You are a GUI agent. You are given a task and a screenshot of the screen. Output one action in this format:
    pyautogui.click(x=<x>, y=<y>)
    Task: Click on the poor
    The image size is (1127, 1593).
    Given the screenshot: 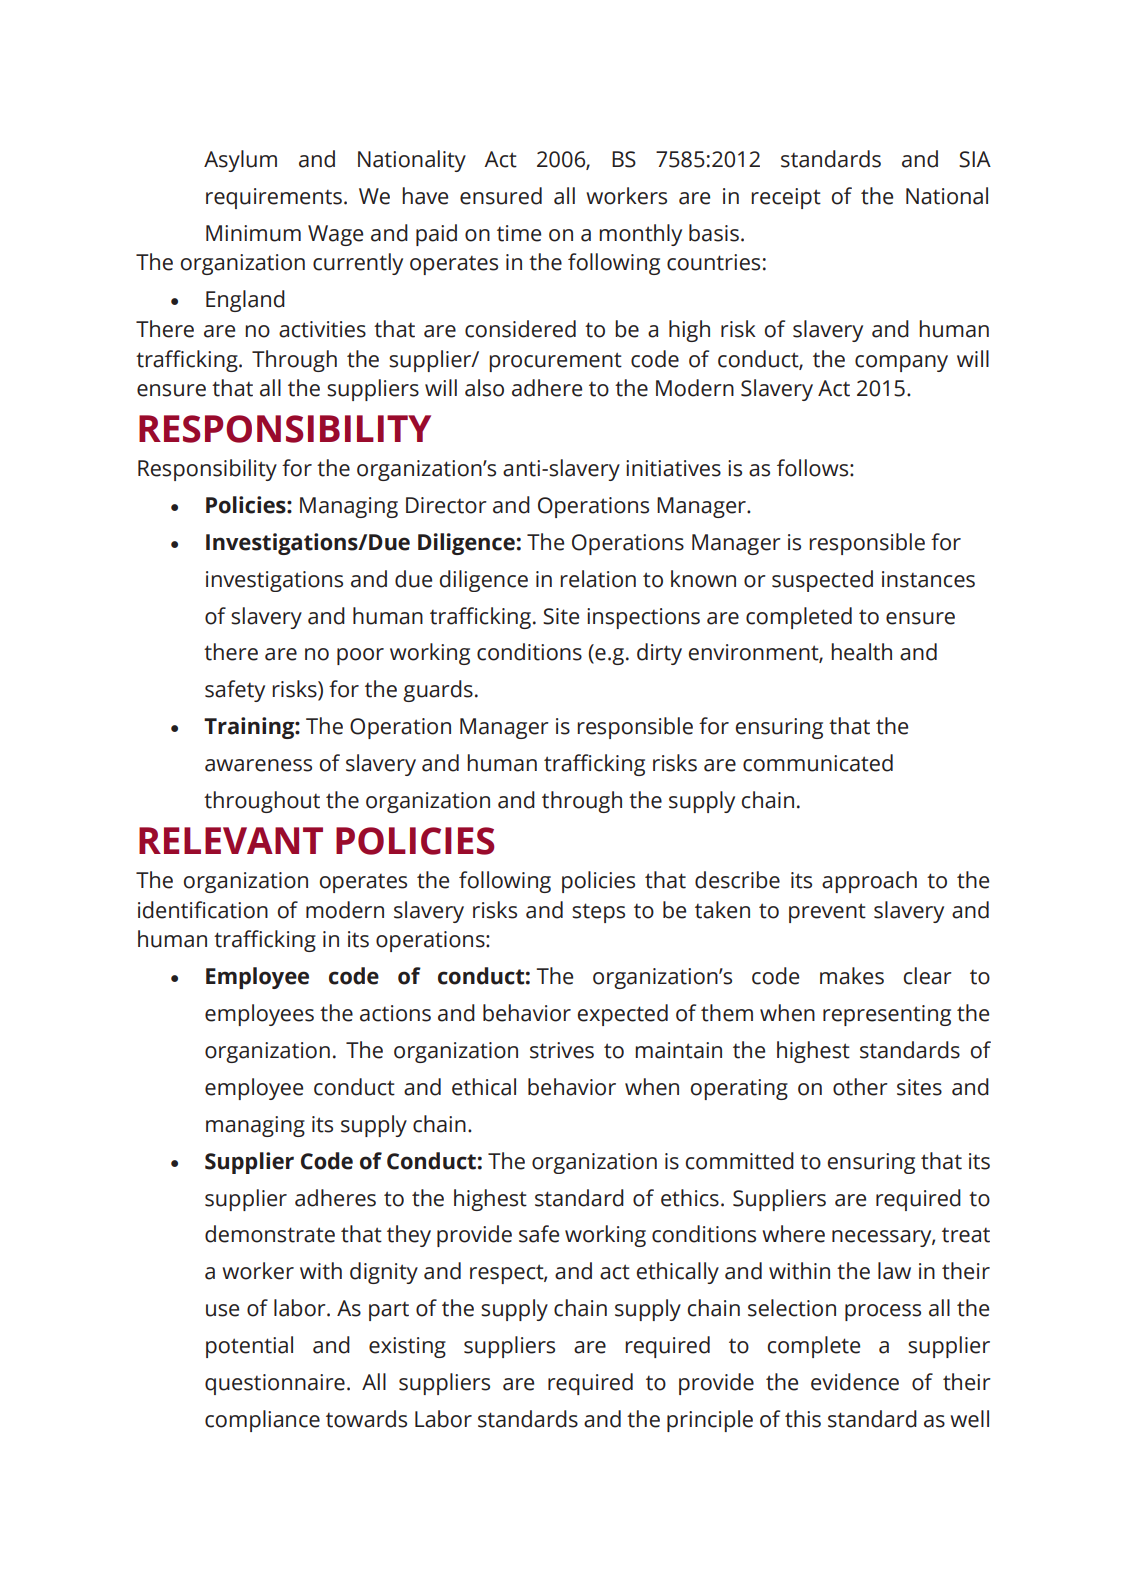 What is the action you would take?
    pyautogui.click(x=360, y=656)
